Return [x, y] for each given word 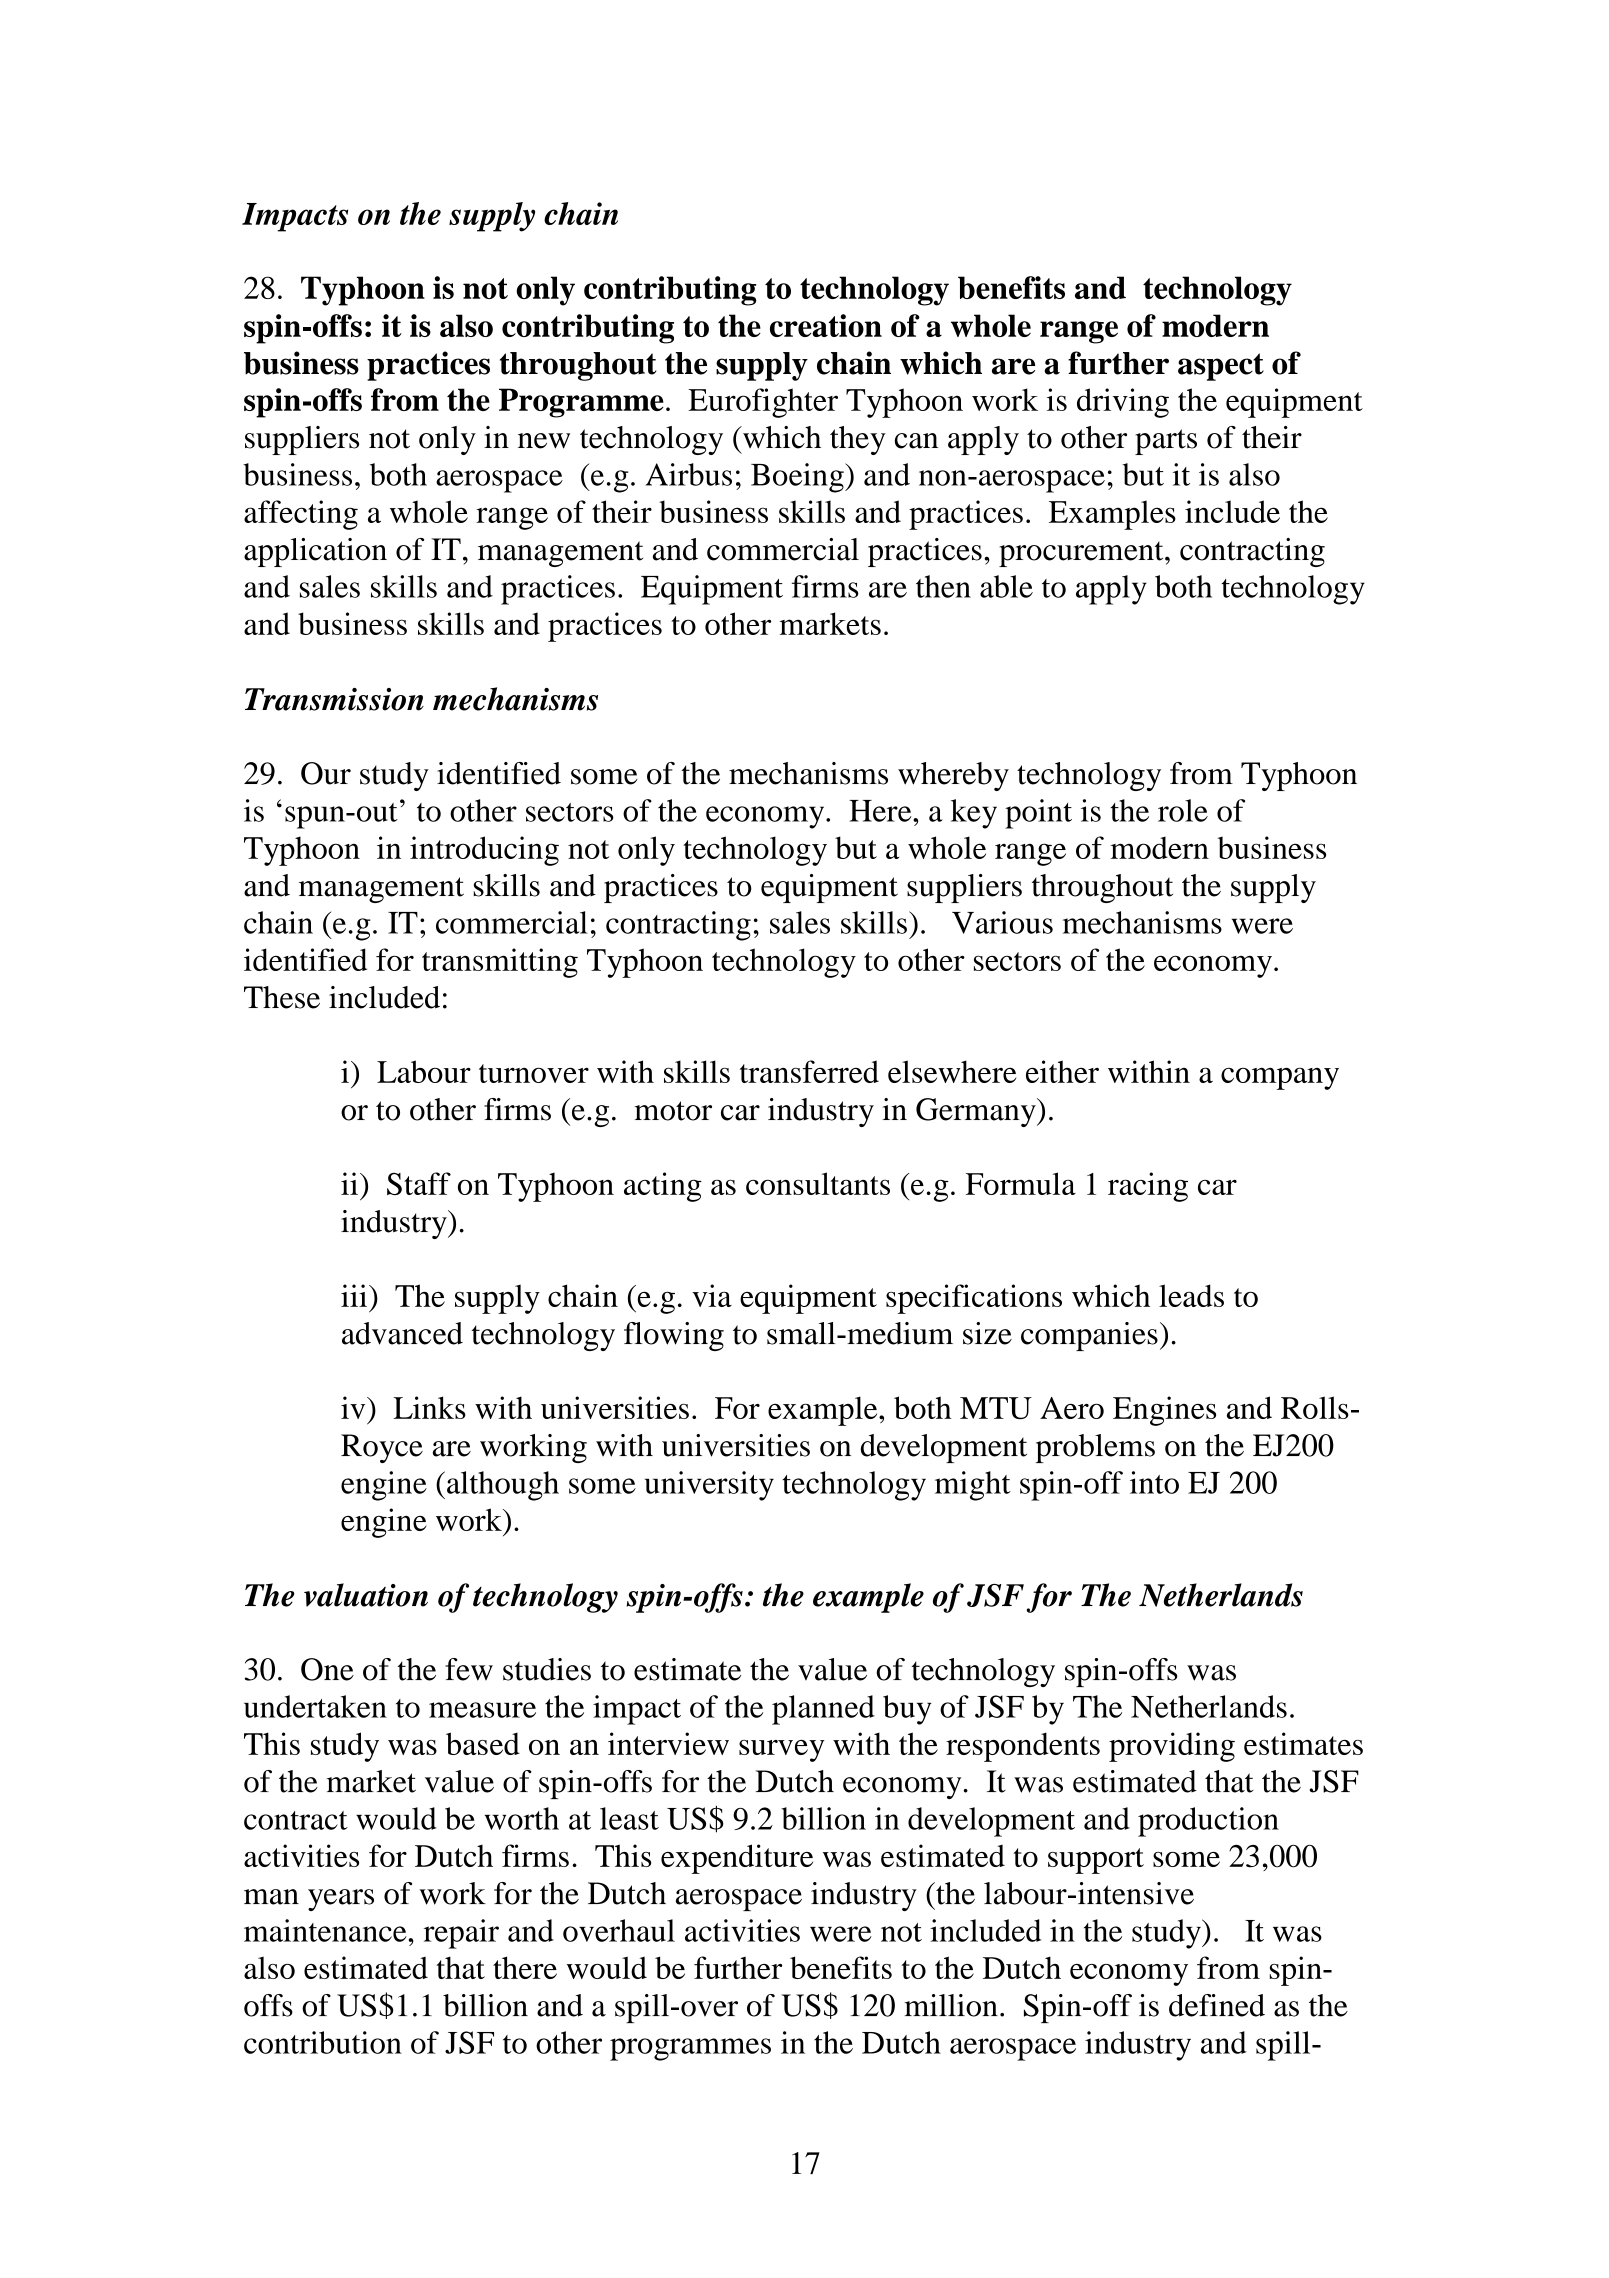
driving [1123, 403]
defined [1217, 2005]
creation [826, 325]
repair [461, 1934]
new [544, 441]
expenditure [737, 1859]
